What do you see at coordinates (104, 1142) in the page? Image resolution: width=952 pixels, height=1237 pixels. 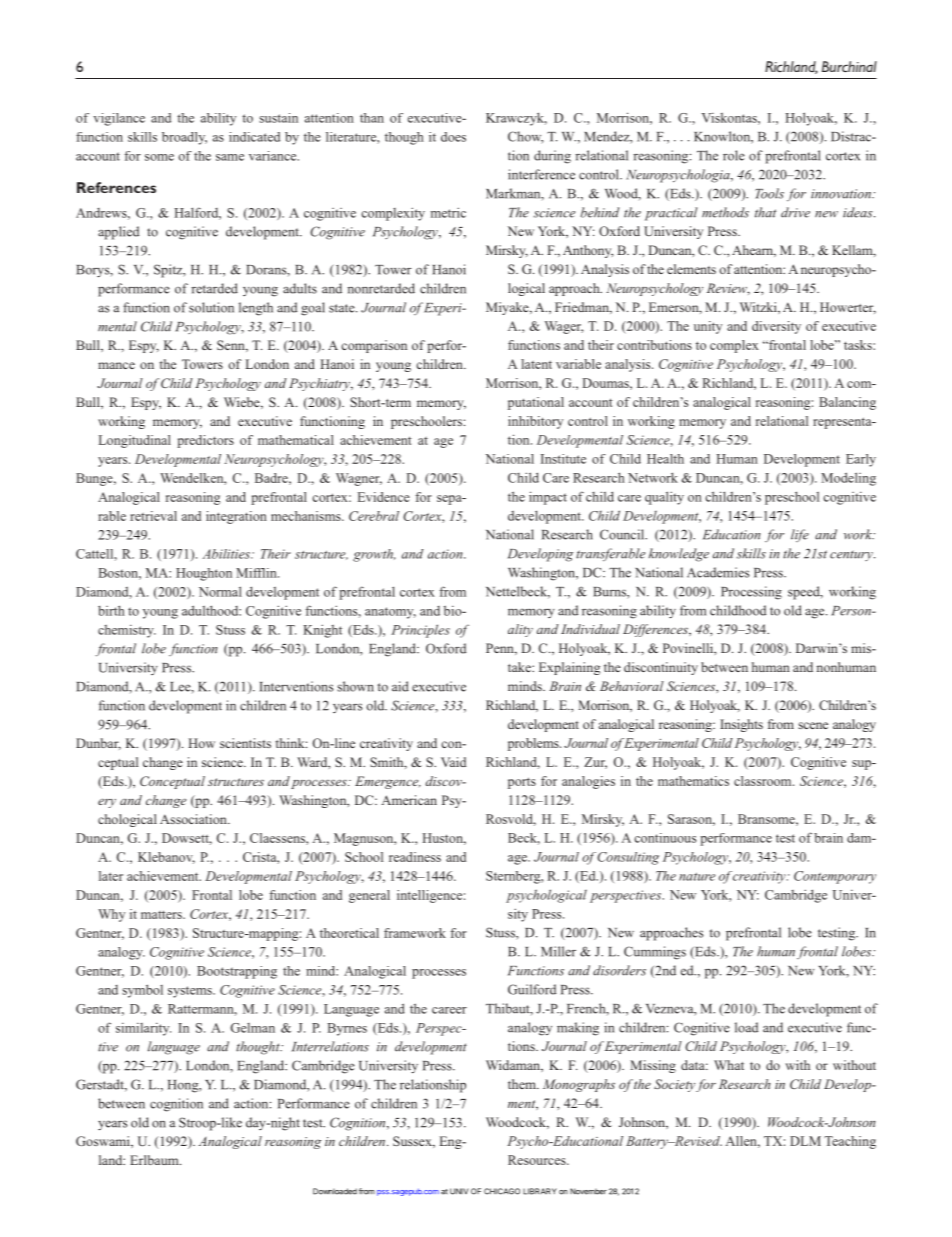 I see `Goswami` at bounding box center [104, 1142].
